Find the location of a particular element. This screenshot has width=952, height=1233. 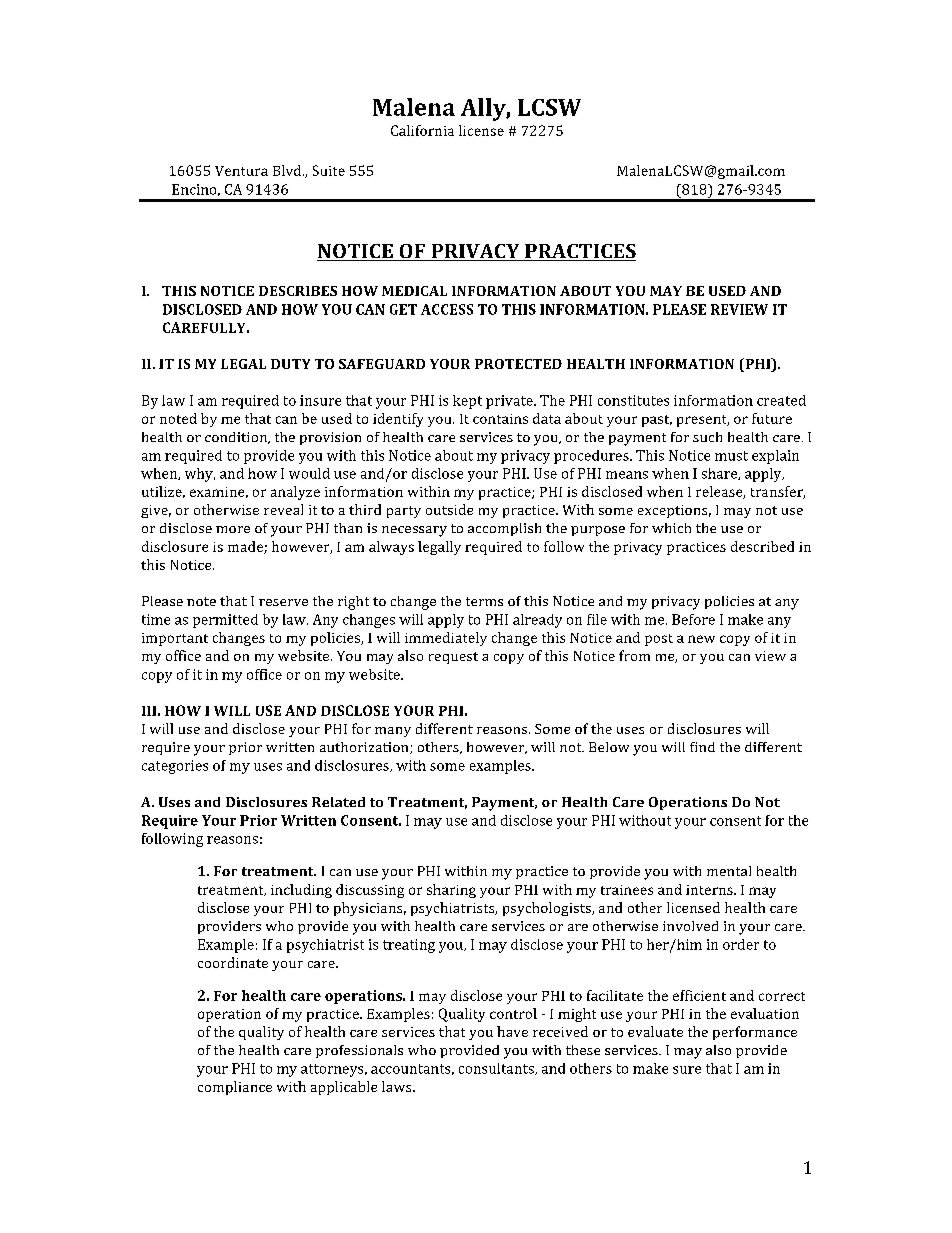

DUTY is located at coordinates (290, 364).
